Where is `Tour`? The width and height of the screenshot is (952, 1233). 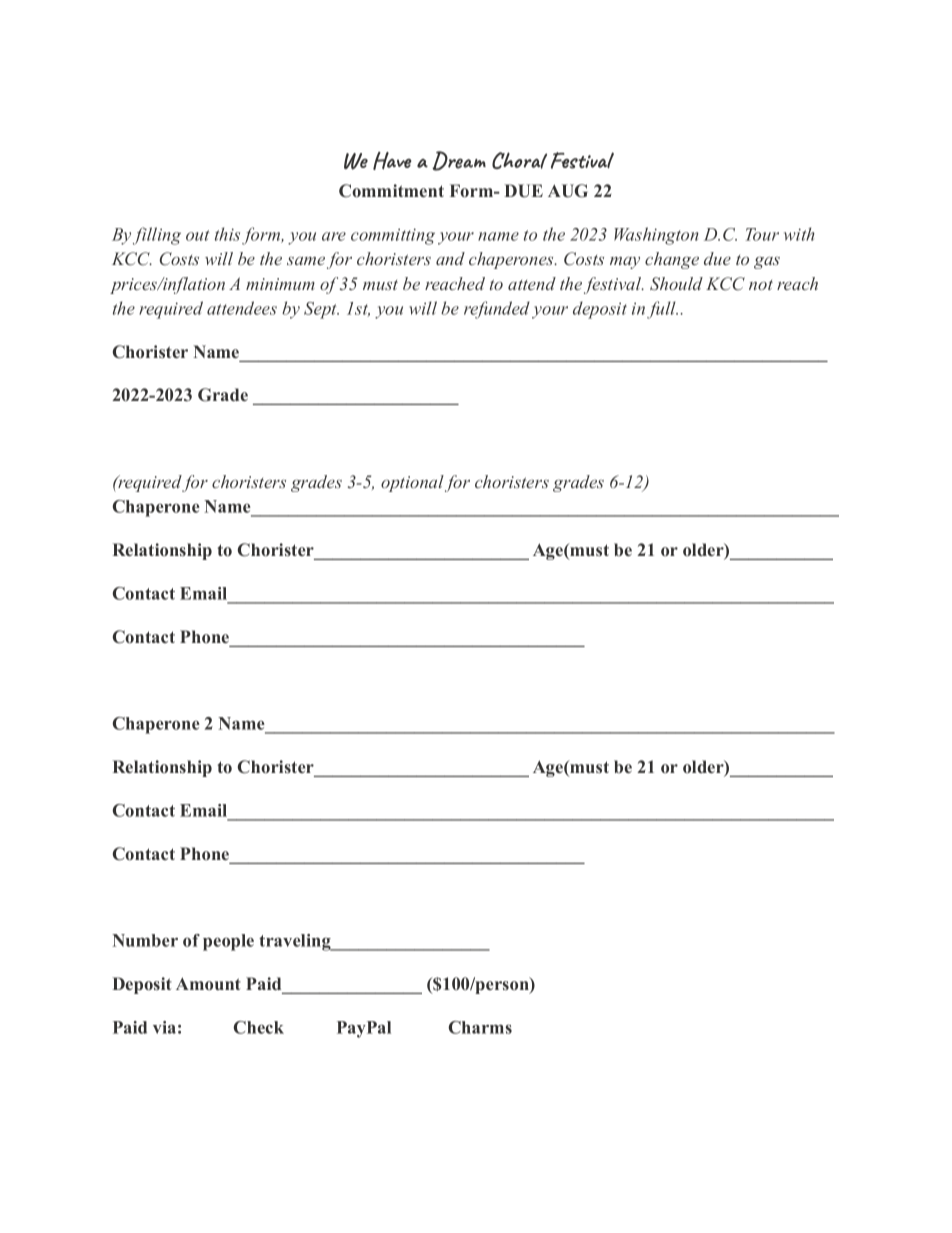
Tour is located at coordinates (762, 234).
